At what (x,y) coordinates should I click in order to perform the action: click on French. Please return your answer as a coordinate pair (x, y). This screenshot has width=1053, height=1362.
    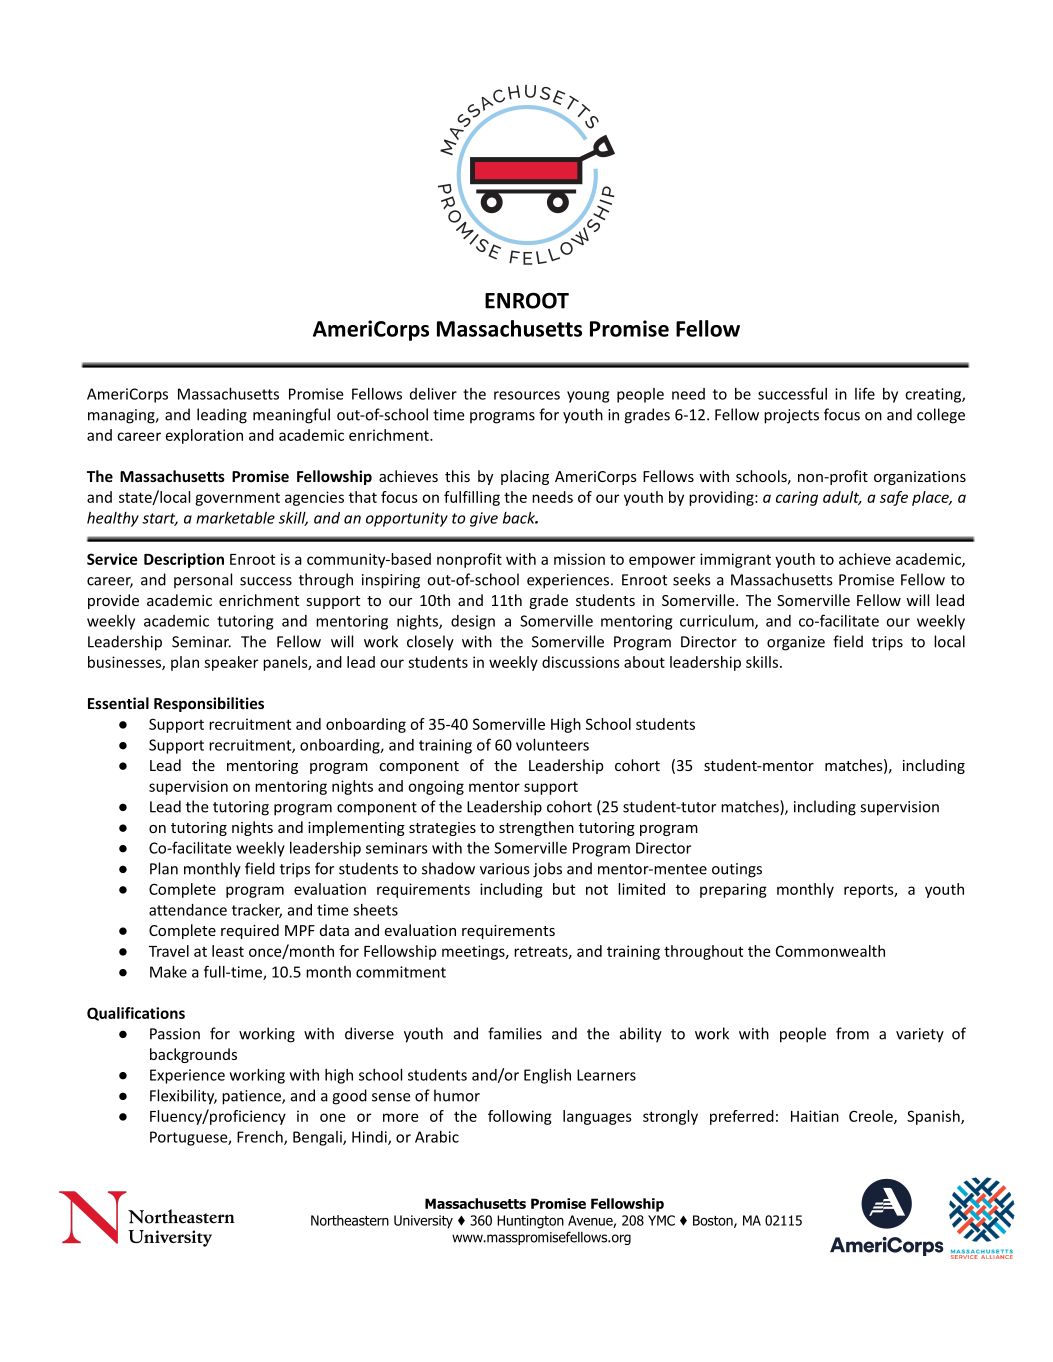
    Looking at the image, I should click on (261, 1138).
